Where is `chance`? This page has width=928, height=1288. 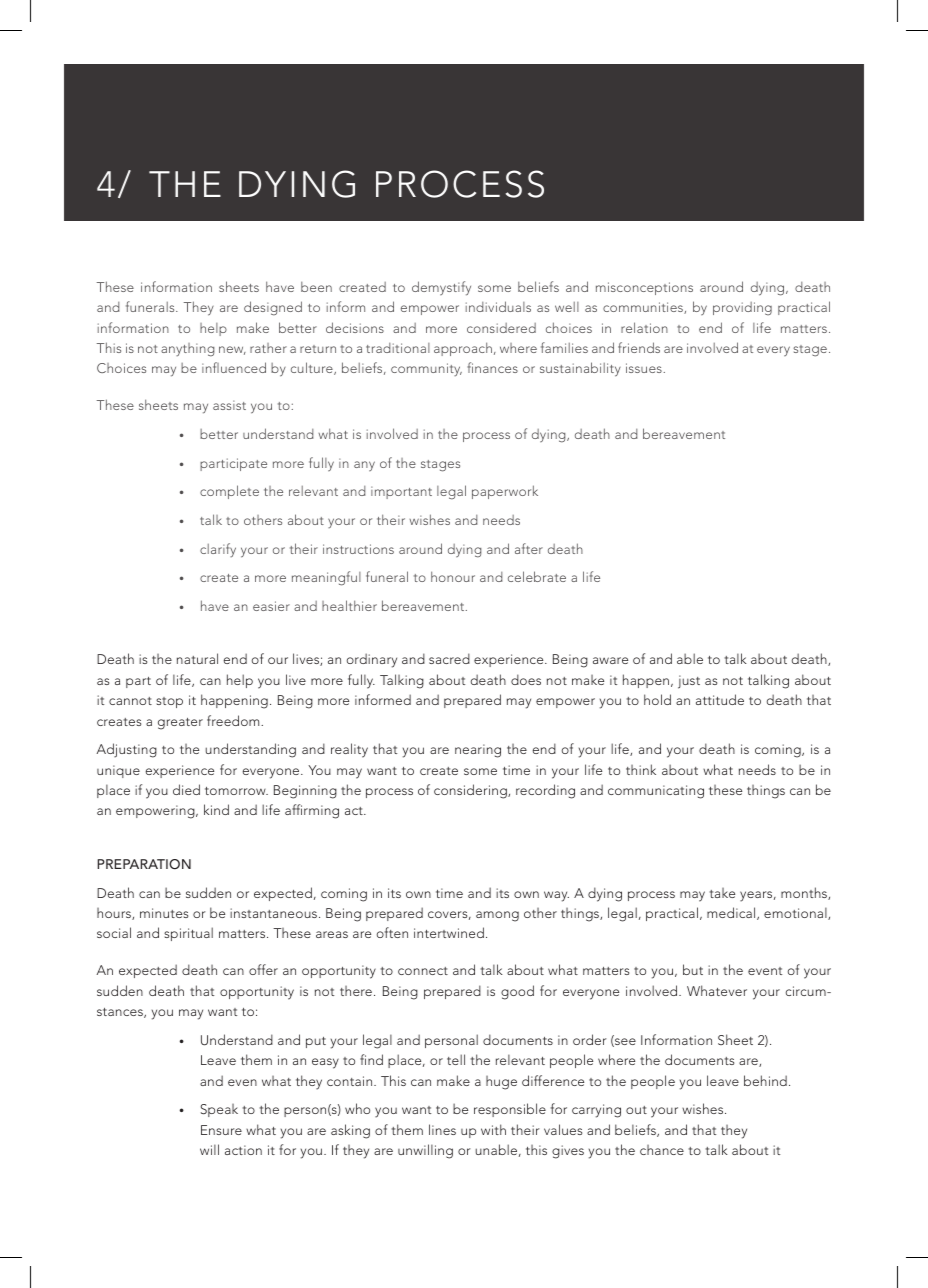
chance is located at coordinates (662, 1150).
